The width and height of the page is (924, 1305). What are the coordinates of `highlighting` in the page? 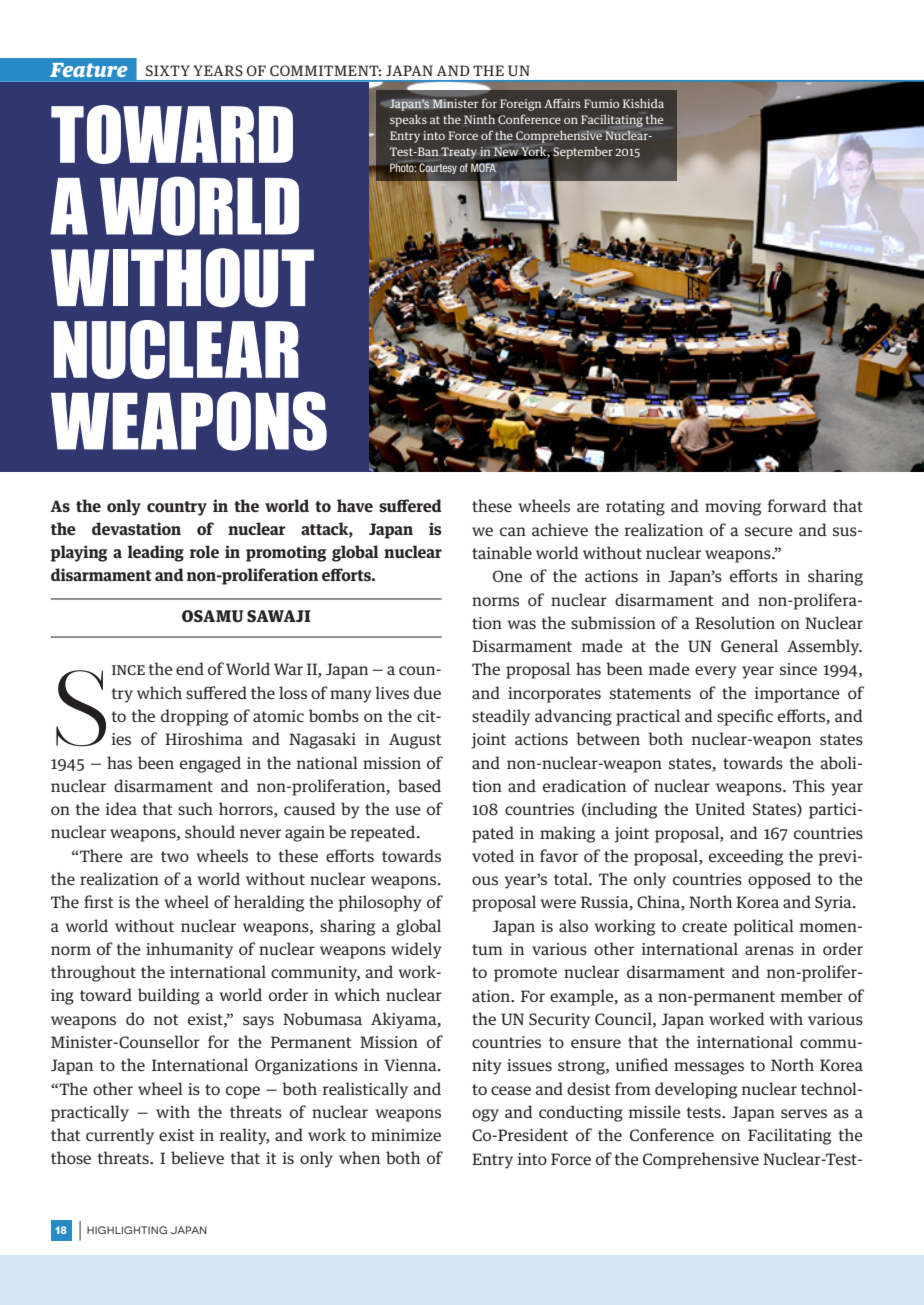 It's located at (127, 1230).
